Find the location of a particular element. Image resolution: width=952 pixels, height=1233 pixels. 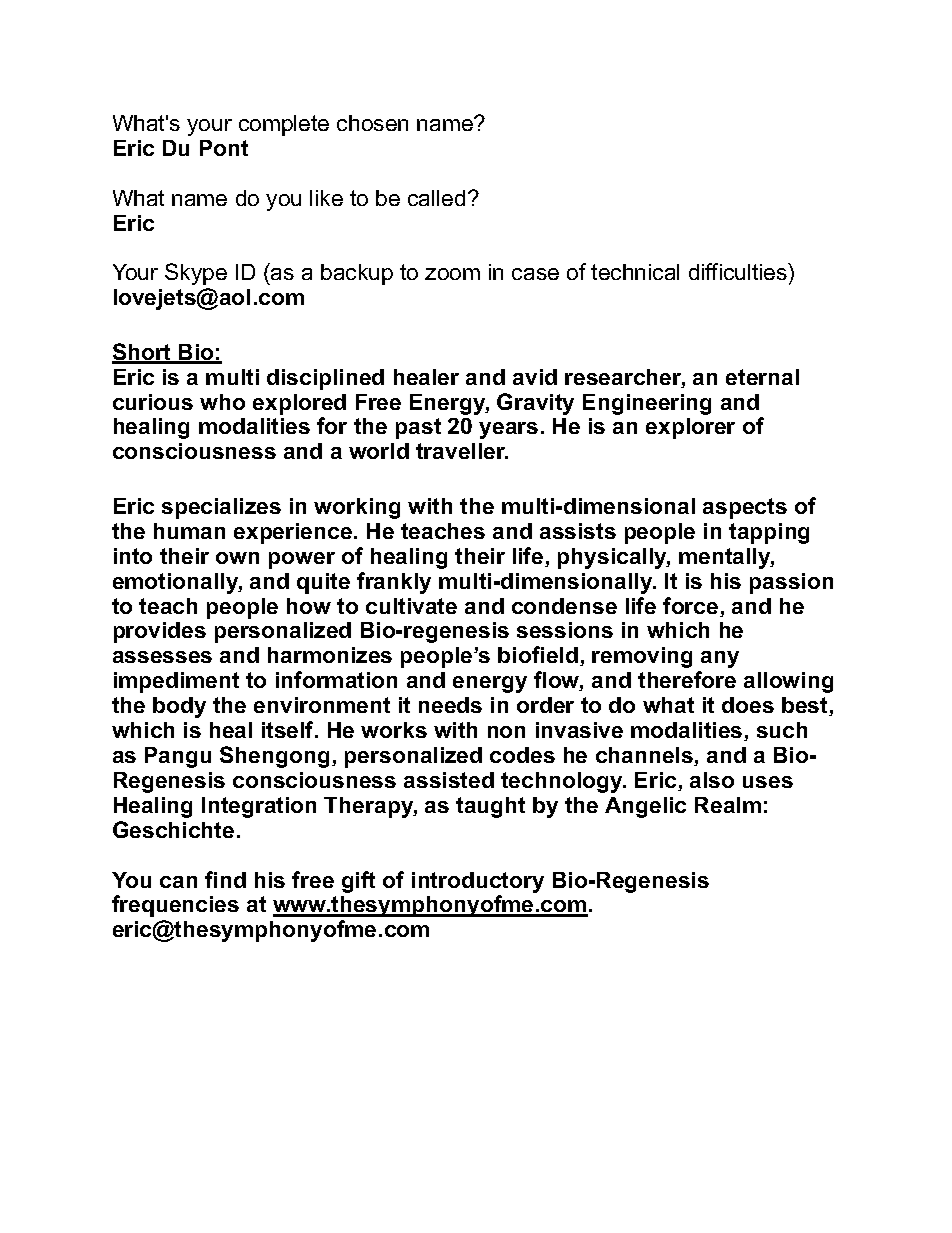

aspects is located at coordinates (745, 508).
